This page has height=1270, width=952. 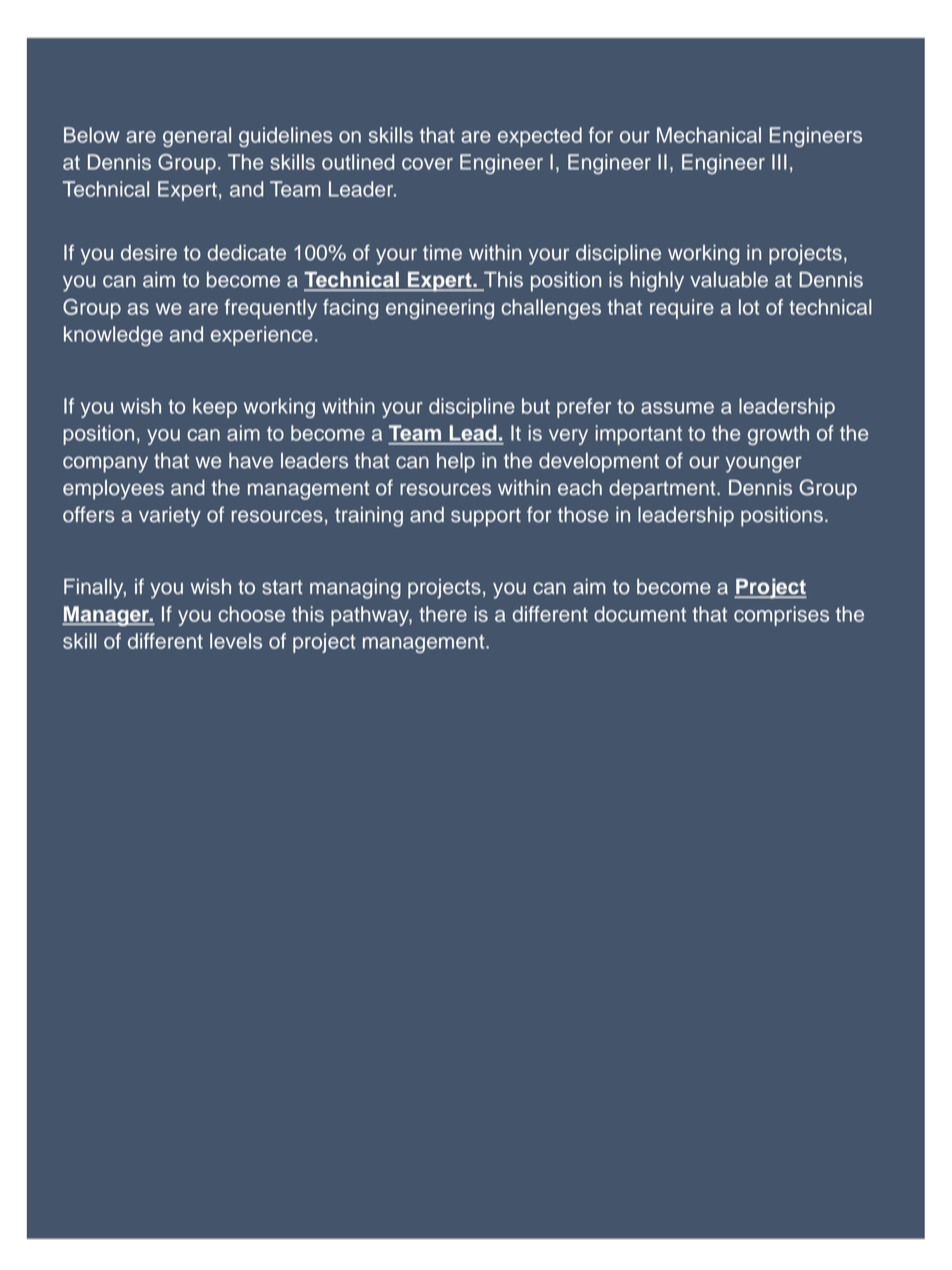 I want to click on there, so click(x=443, y=614).
